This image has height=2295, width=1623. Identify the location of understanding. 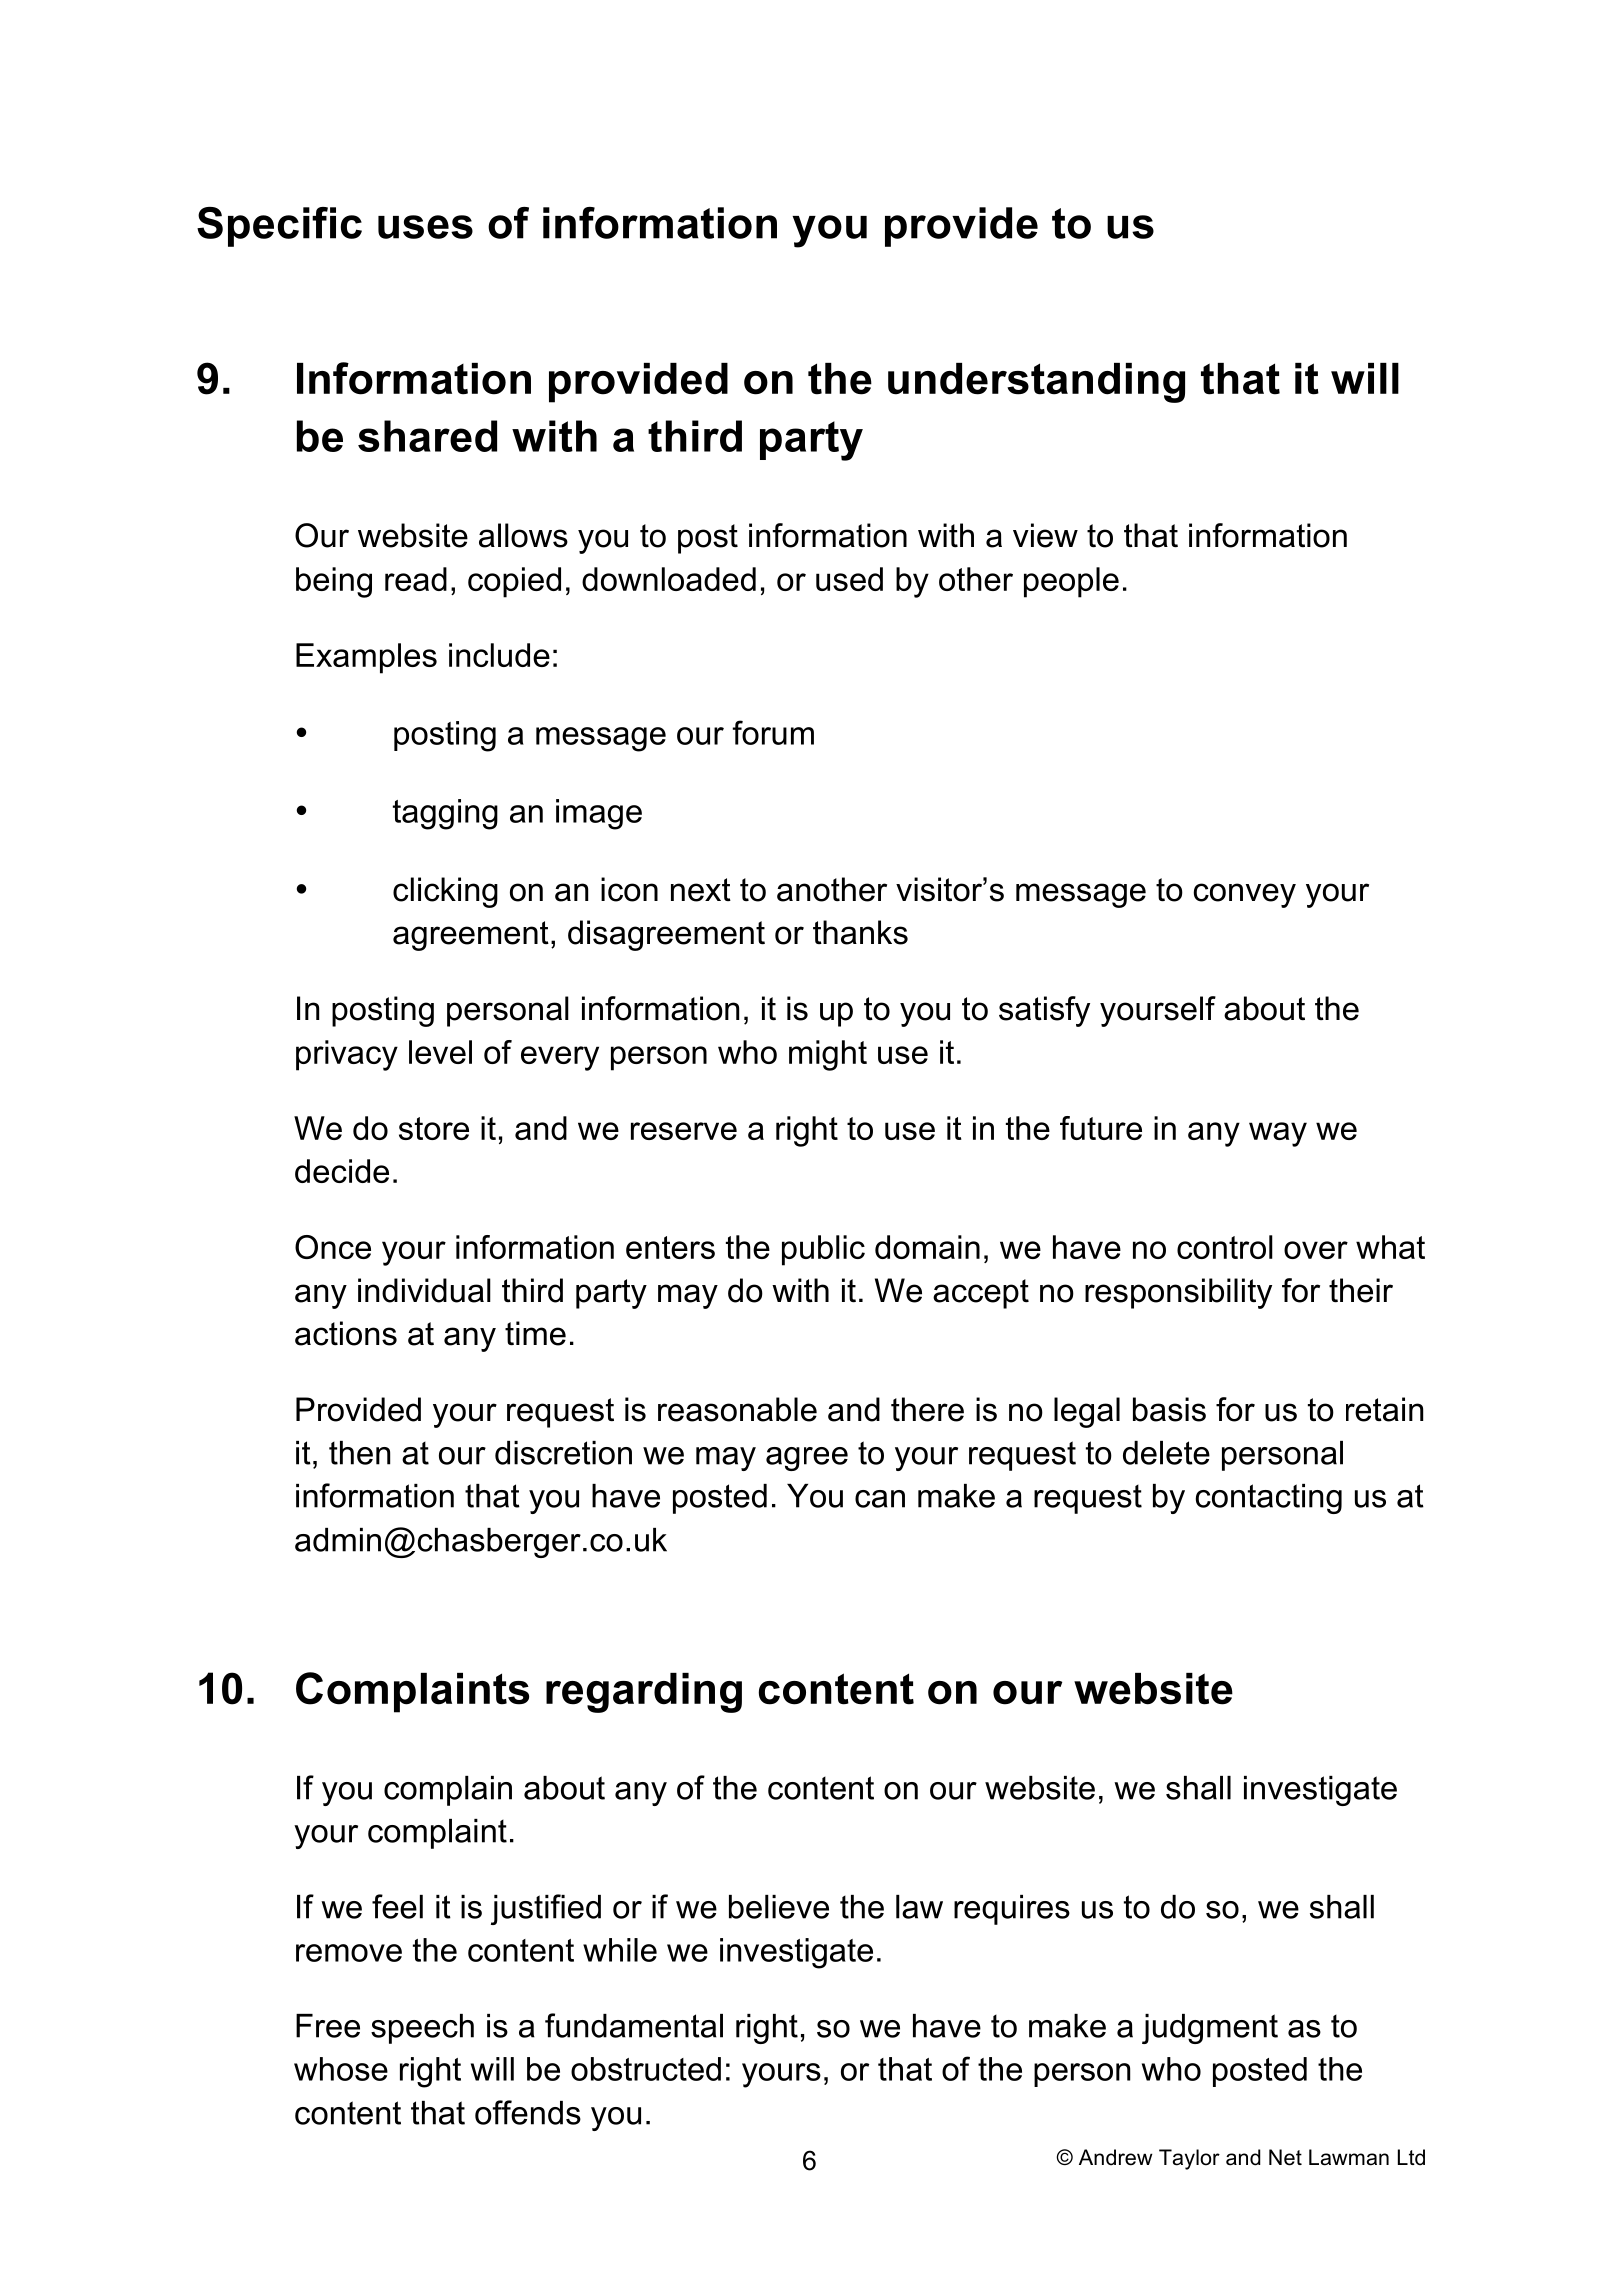
(1036, 383).
